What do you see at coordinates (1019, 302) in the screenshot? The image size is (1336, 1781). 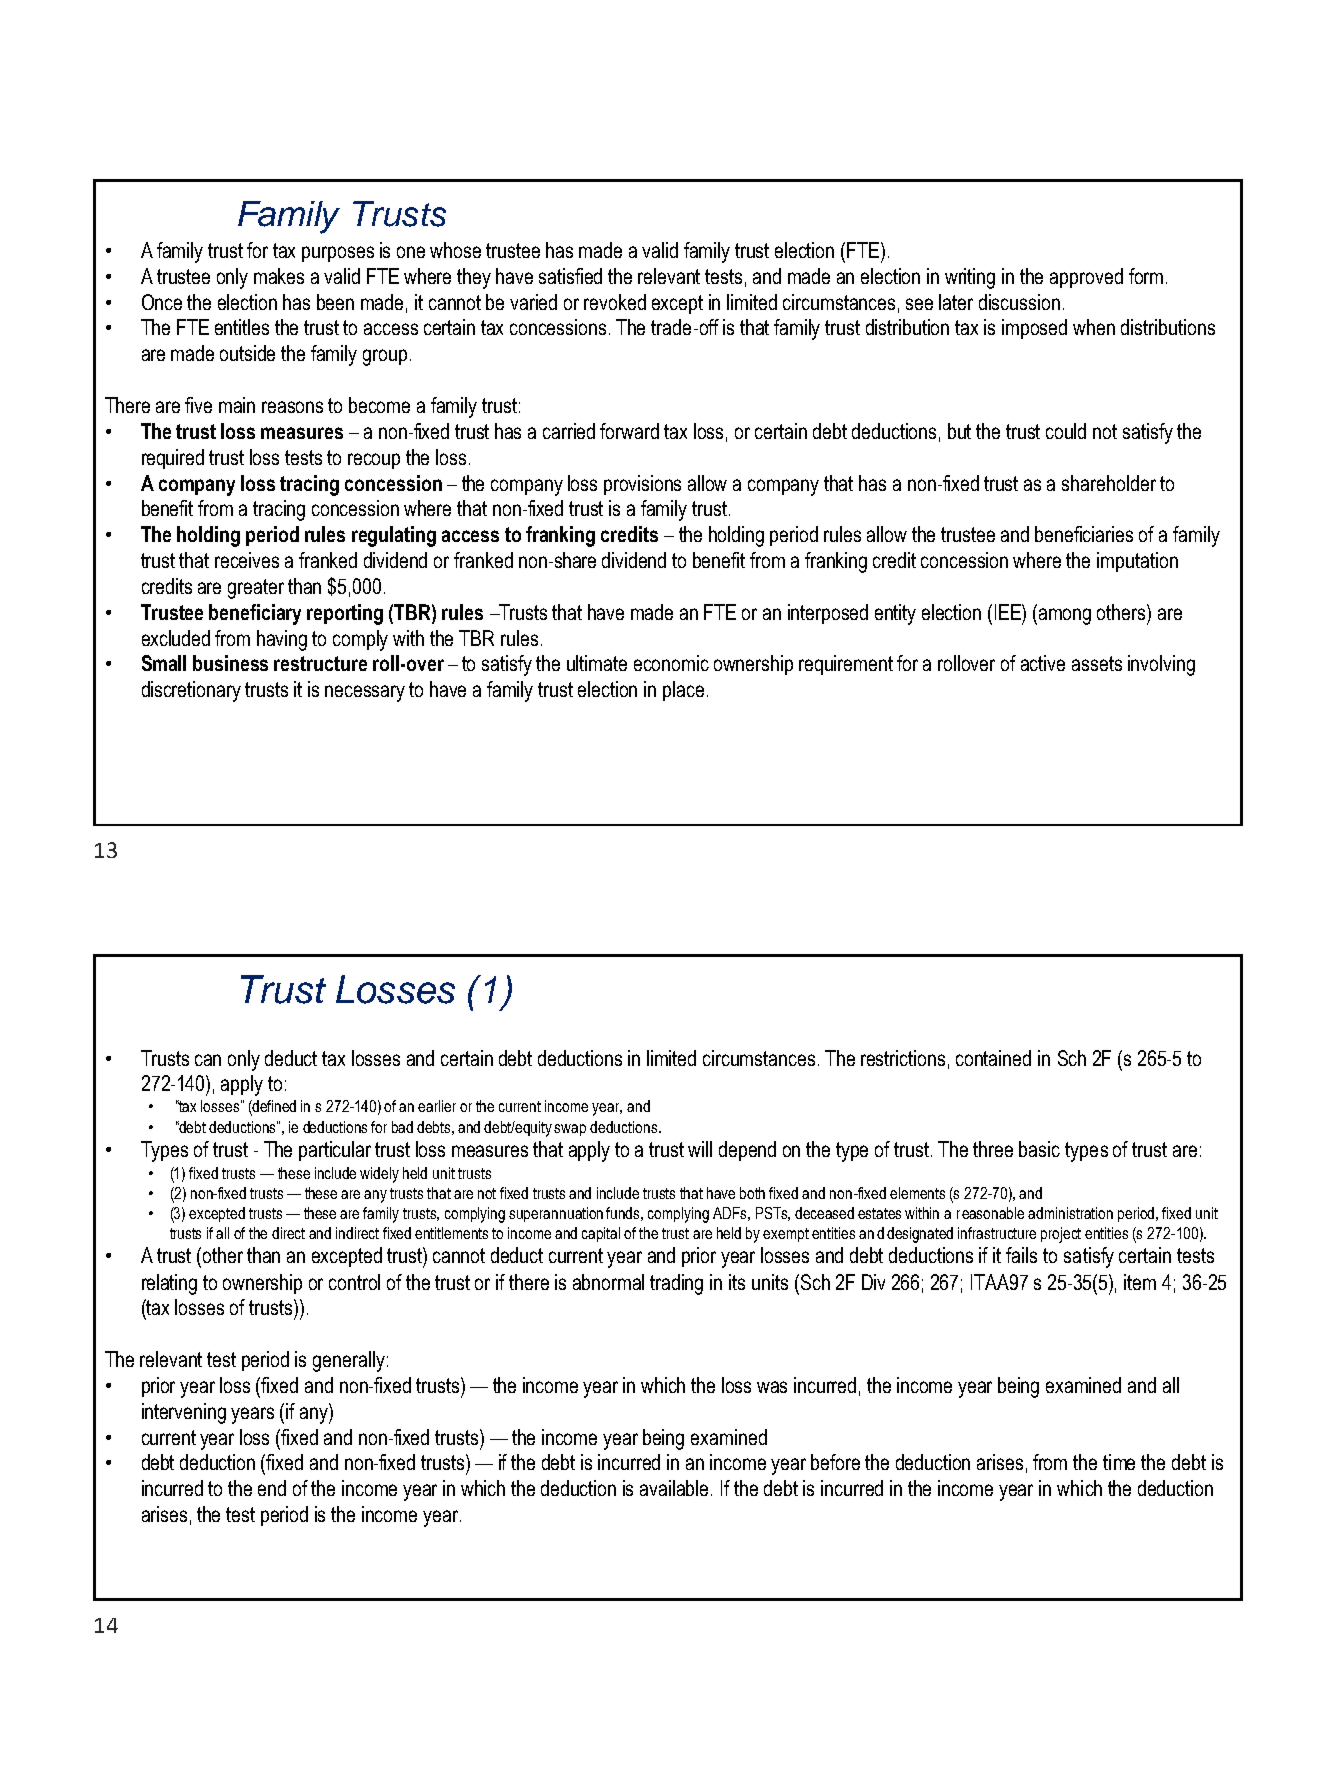 I see `discussion` at bounding box center [1019, 302].
